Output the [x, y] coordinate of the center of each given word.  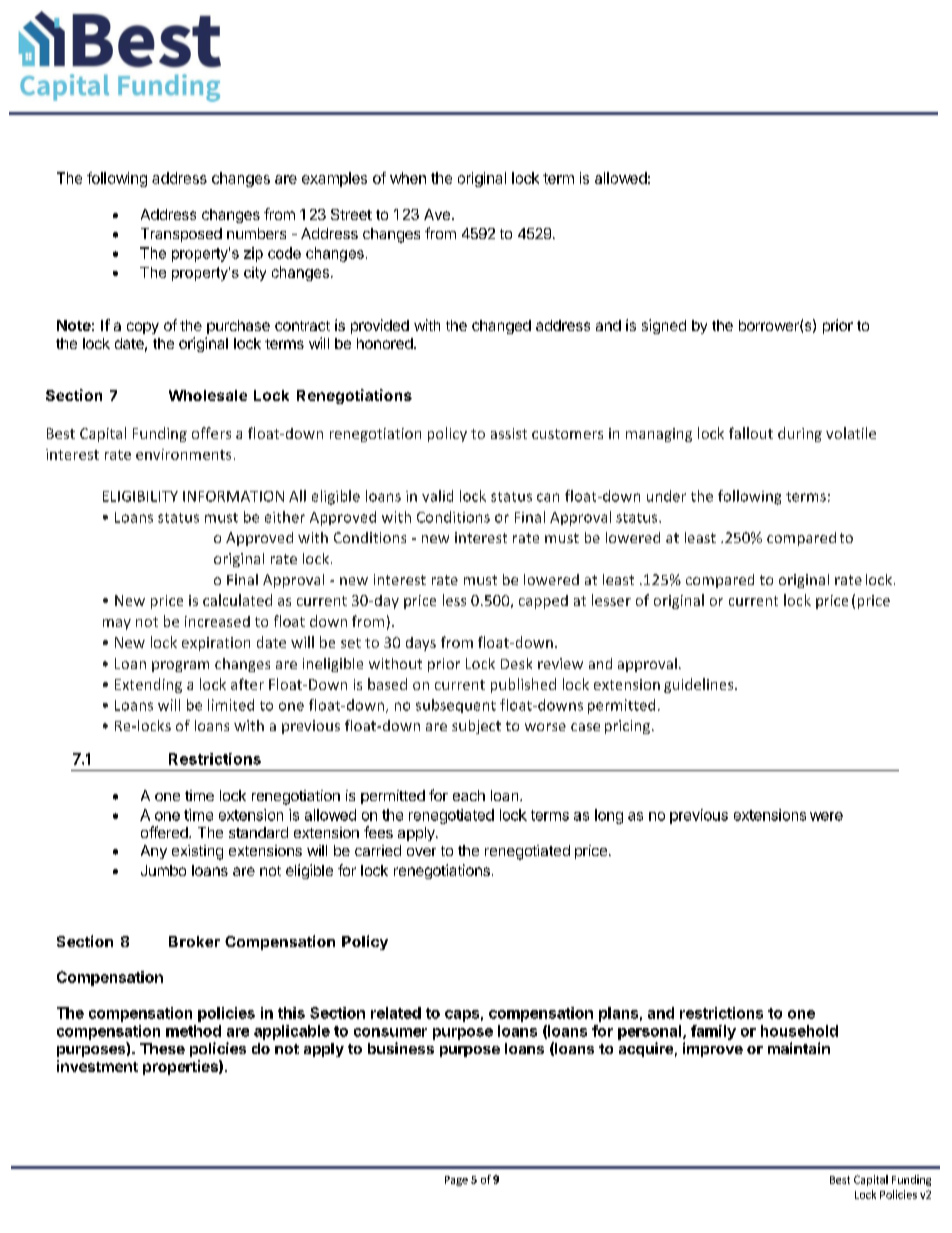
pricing [627, 727]
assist [509, 433]
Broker [194, 941]
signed [664, 326]
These [162, 1048]
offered [165, 832]
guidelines [700, 685]
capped [543, 602]
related [396, 1013]
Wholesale [208, 395]
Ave [437, 214]
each [469, 795]
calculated [237, 600]
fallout [751, 433]
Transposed [181, 235]
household [799, 1031]
